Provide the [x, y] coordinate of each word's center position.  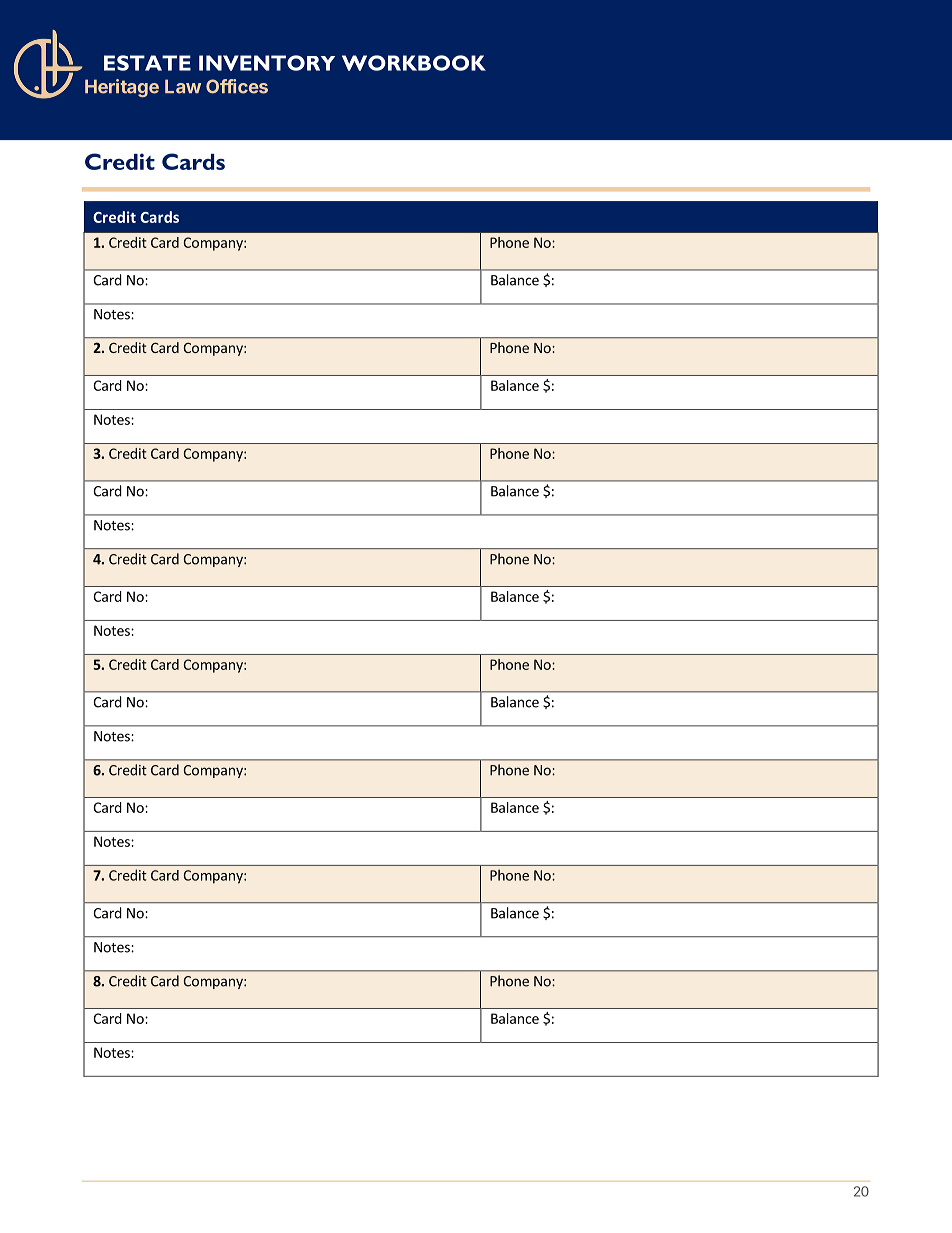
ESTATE [147, 63]
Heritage [122, 88]
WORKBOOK [414, 63]
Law [183, 86]
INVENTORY [267, 63]
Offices [237, 86]
